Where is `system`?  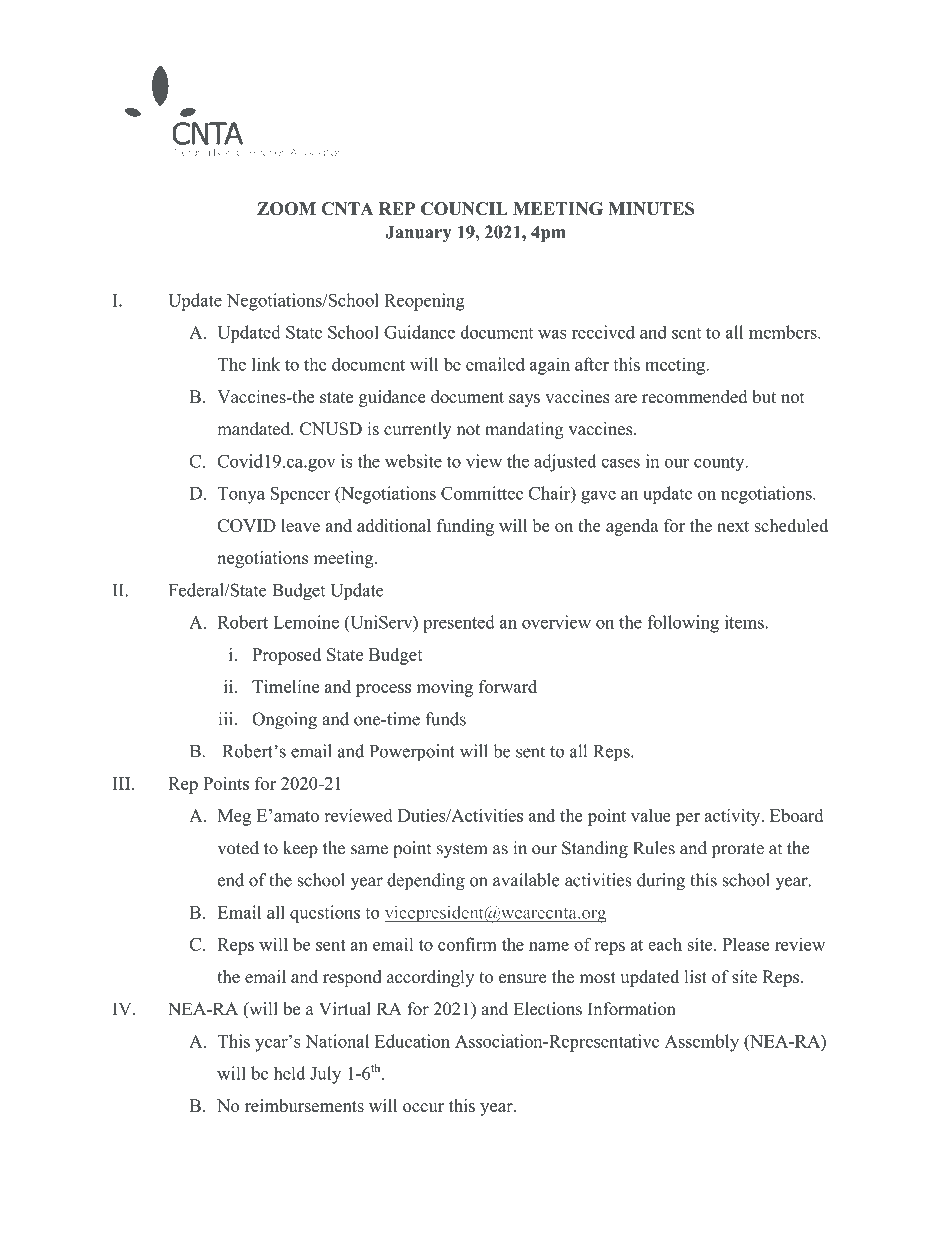 system is located at coordinates (462, 850).
